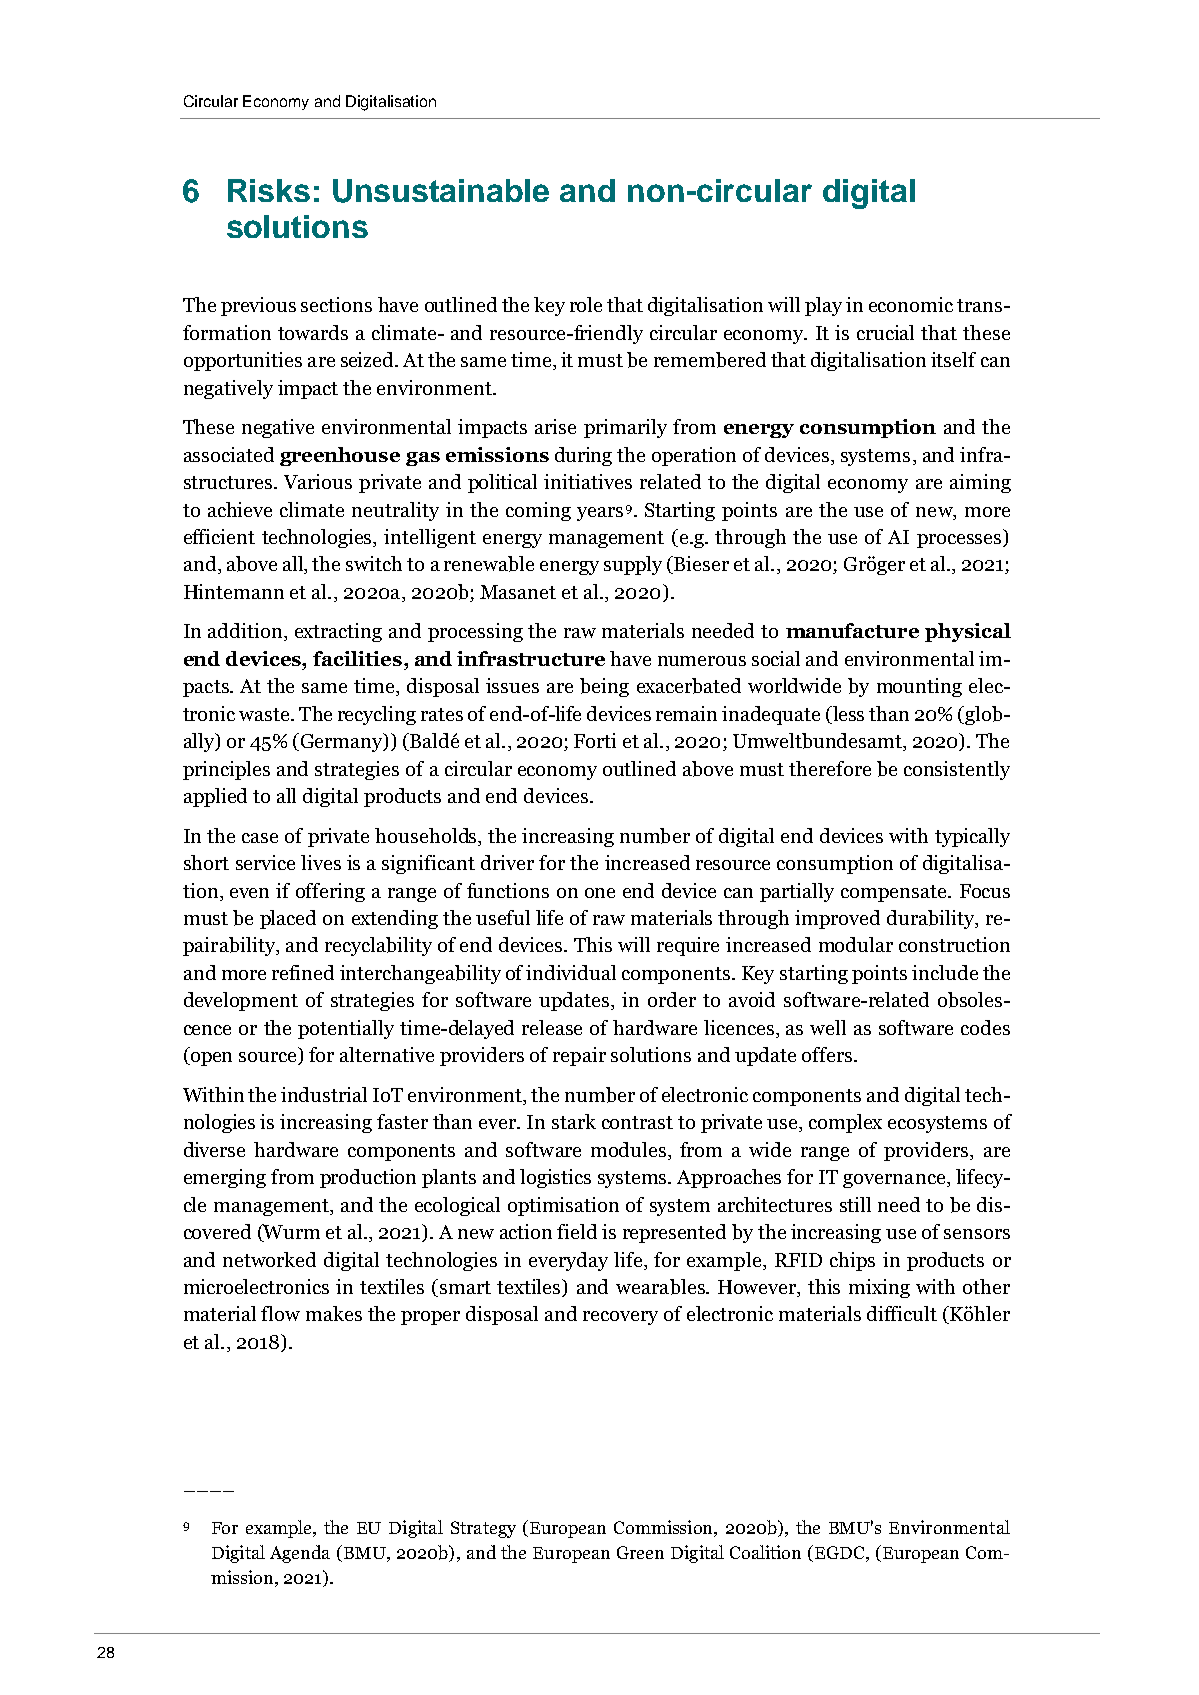 The image size is (1199, 1695). What do you see at coordinates (586, 304) in the screenshot?
I see `role` at bounding box center [586, 304].
